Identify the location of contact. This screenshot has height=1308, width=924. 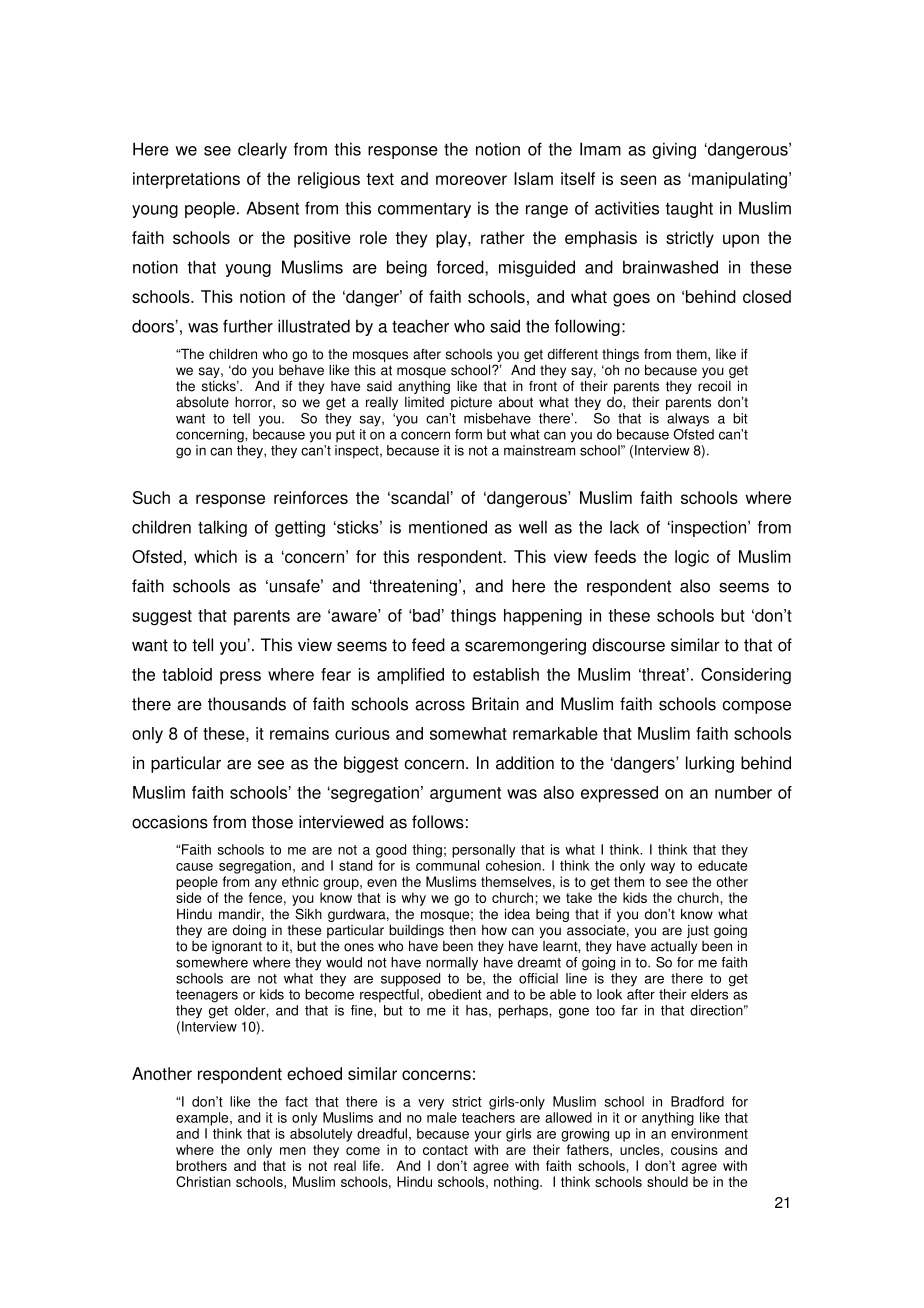
(445, 1150).
